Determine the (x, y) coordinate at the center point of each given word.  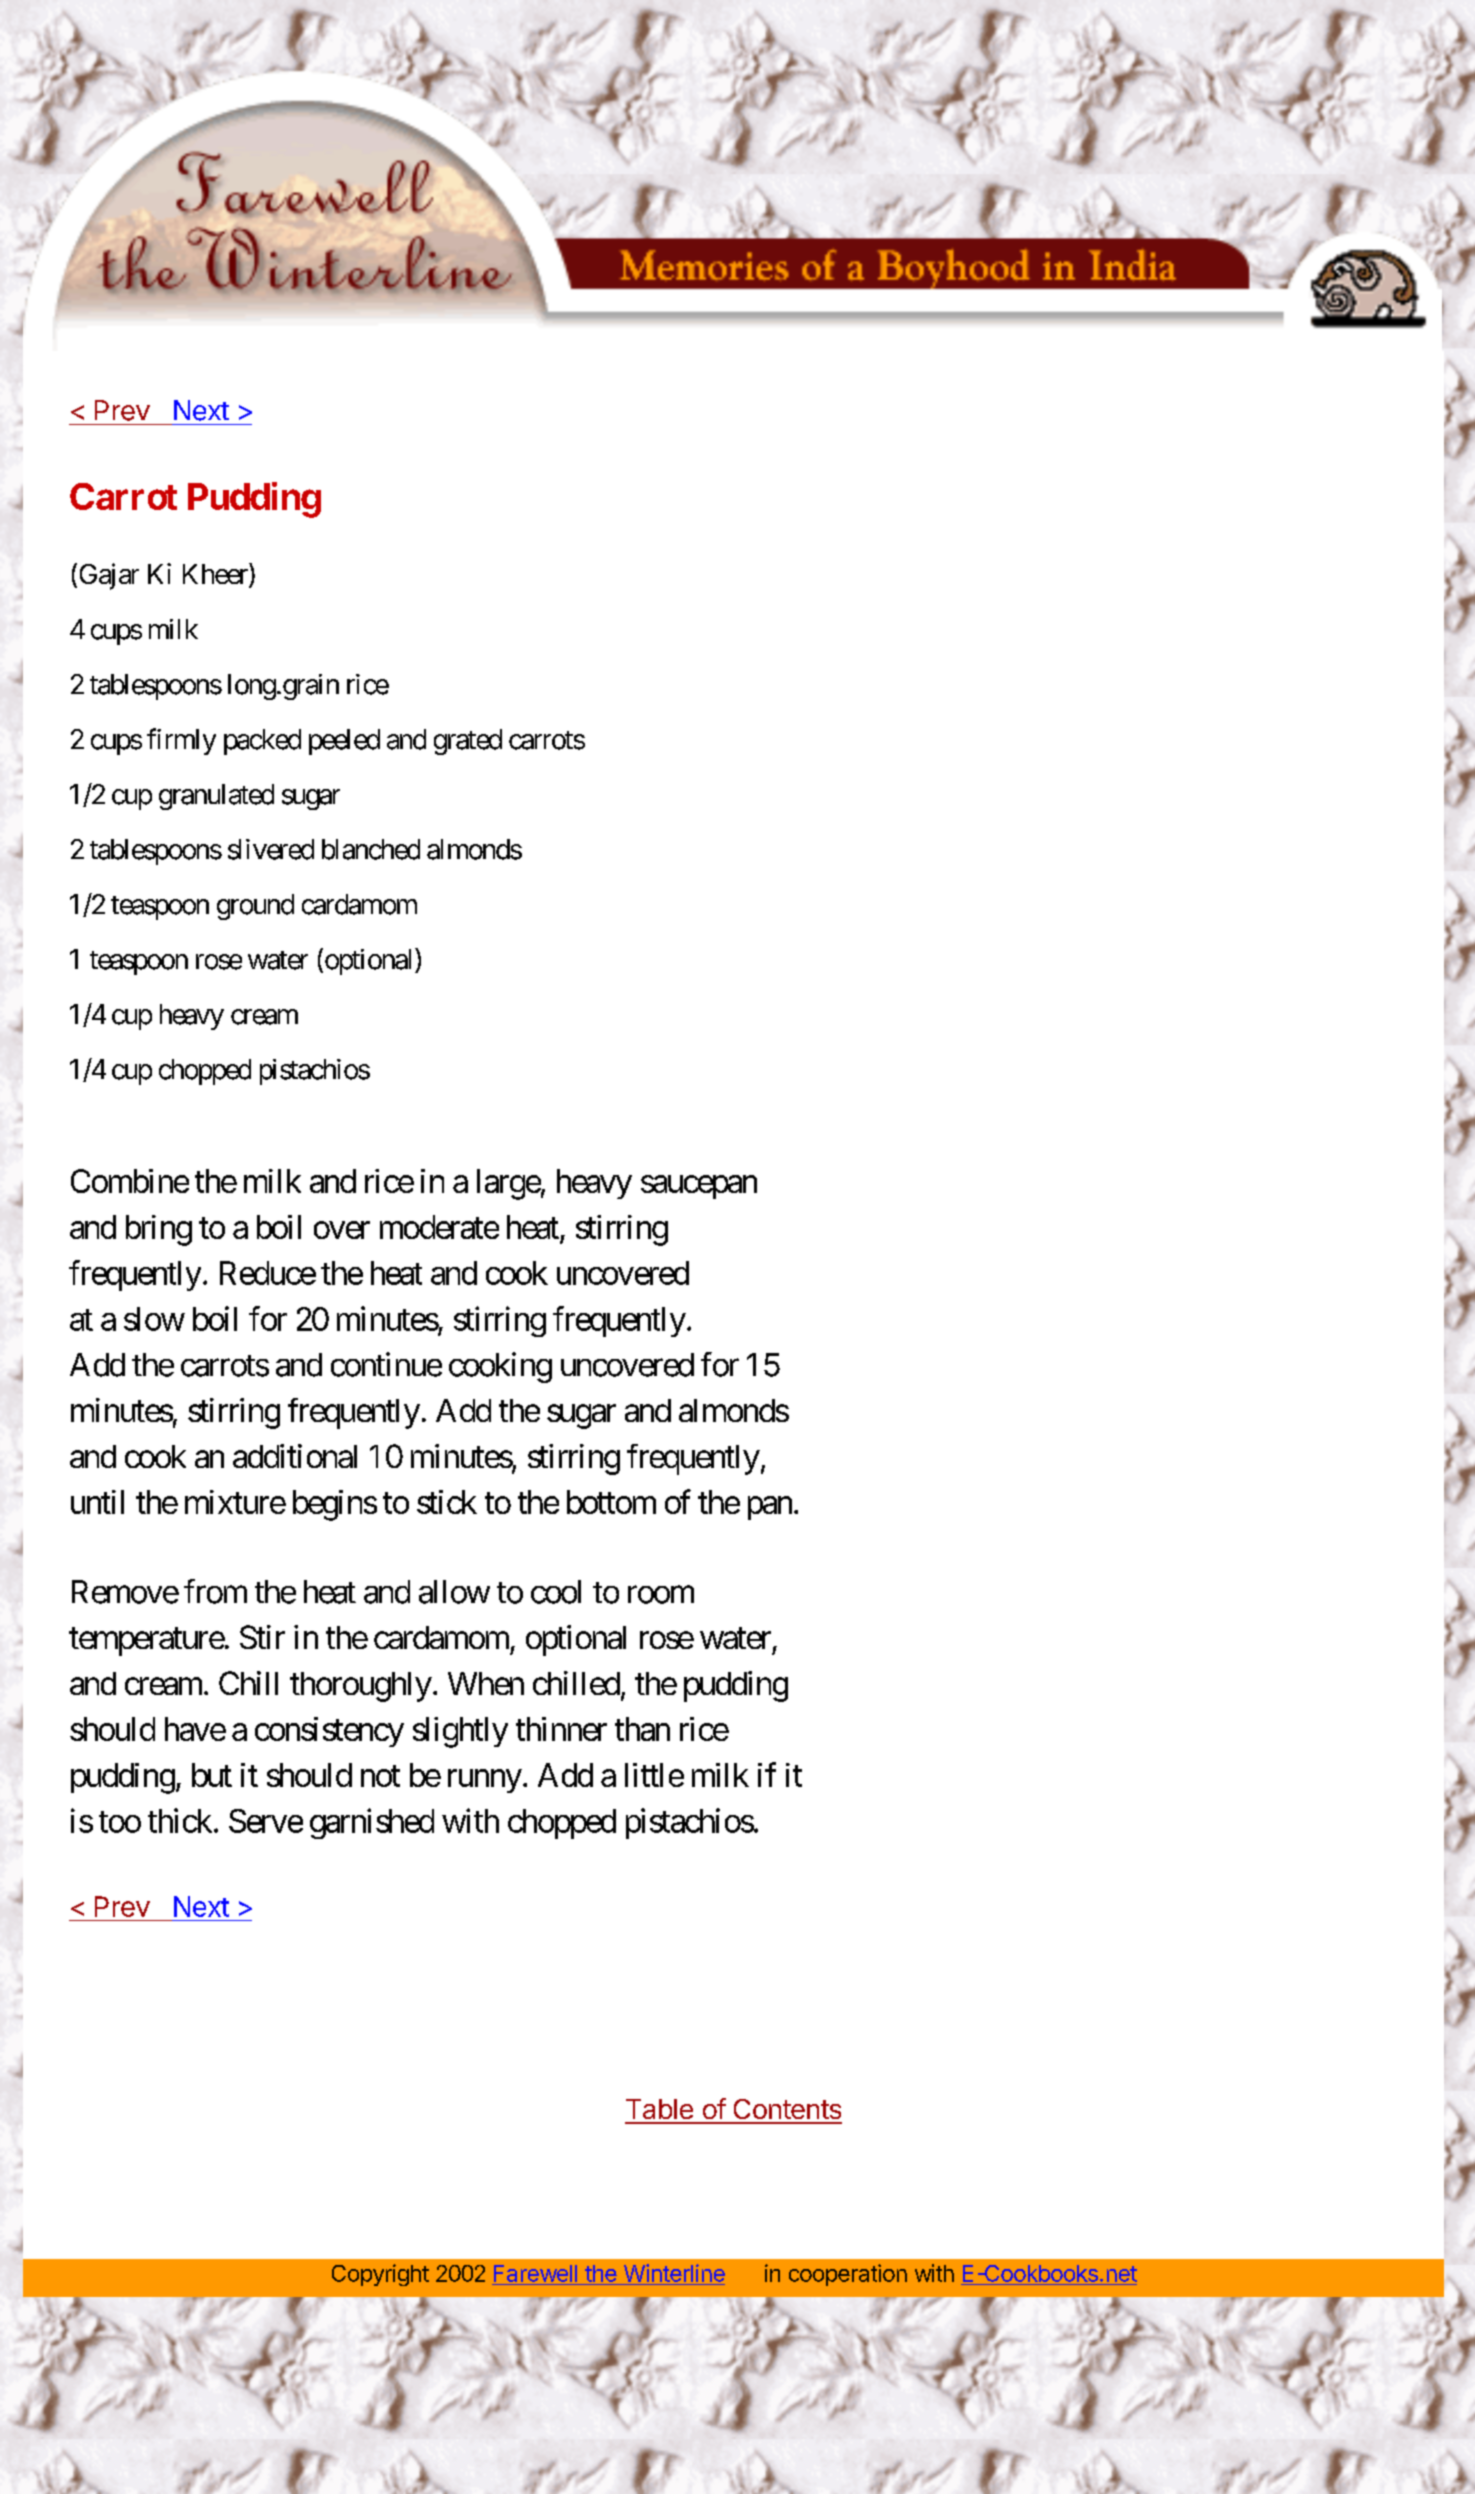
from (215, 1591)
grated (468, 742)
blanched (371, 849)
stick (447, 1502)
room (661, 1595)
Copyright (380, 2275)
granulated (216, 797)
